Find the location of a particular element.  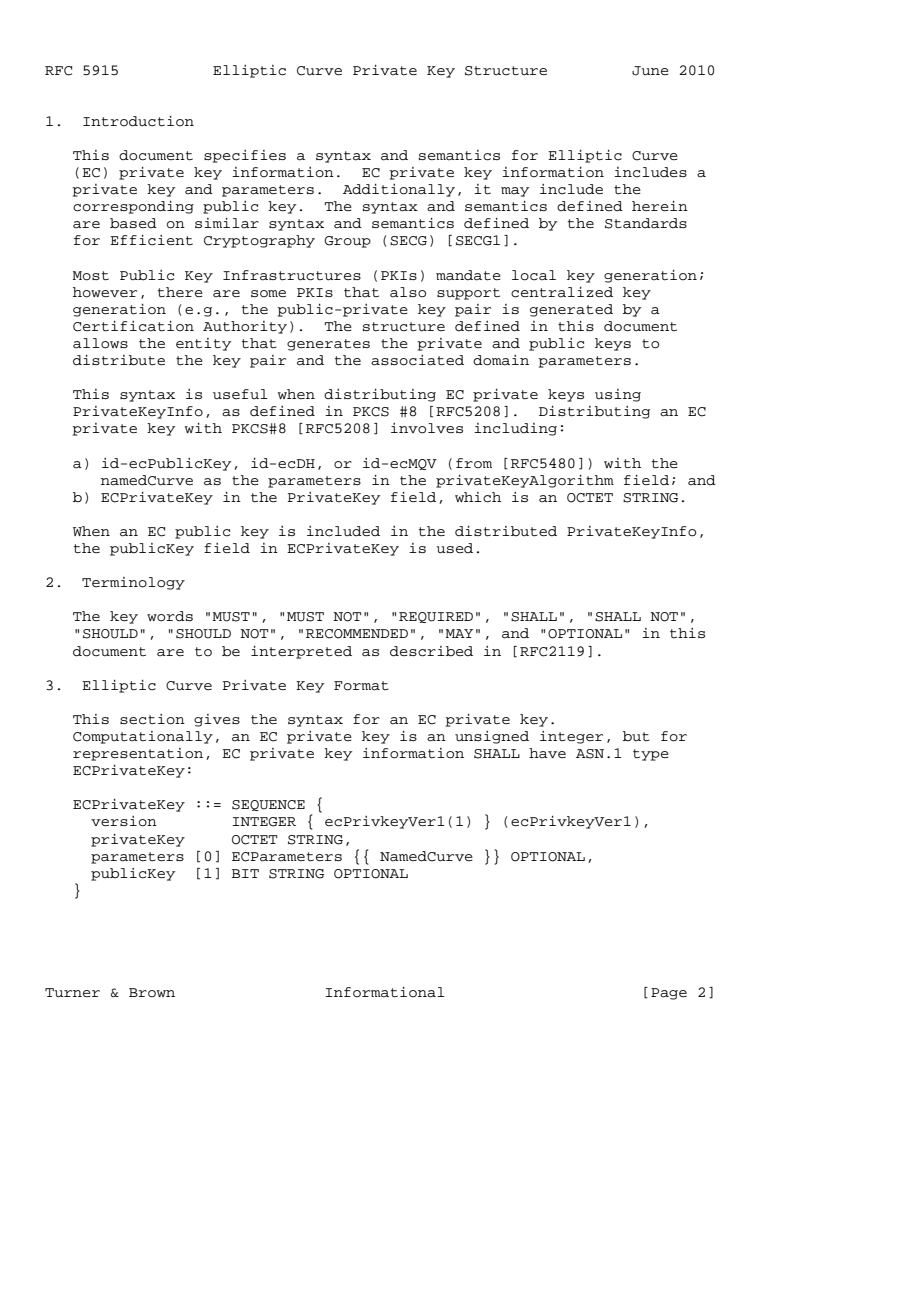

words is located at coordinates (170, 616).
